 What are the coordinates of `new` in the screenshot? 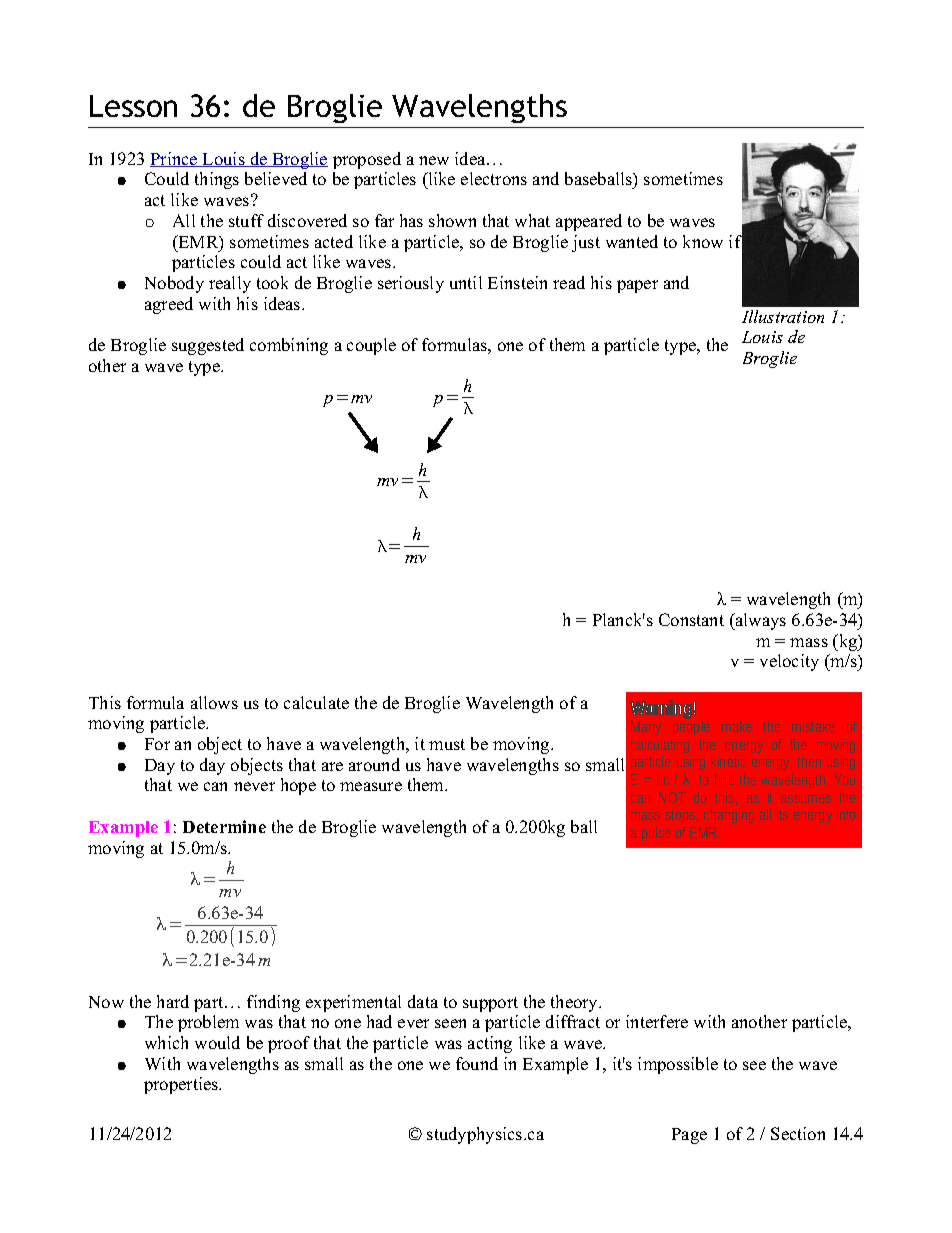 It's located at (434, 160).
